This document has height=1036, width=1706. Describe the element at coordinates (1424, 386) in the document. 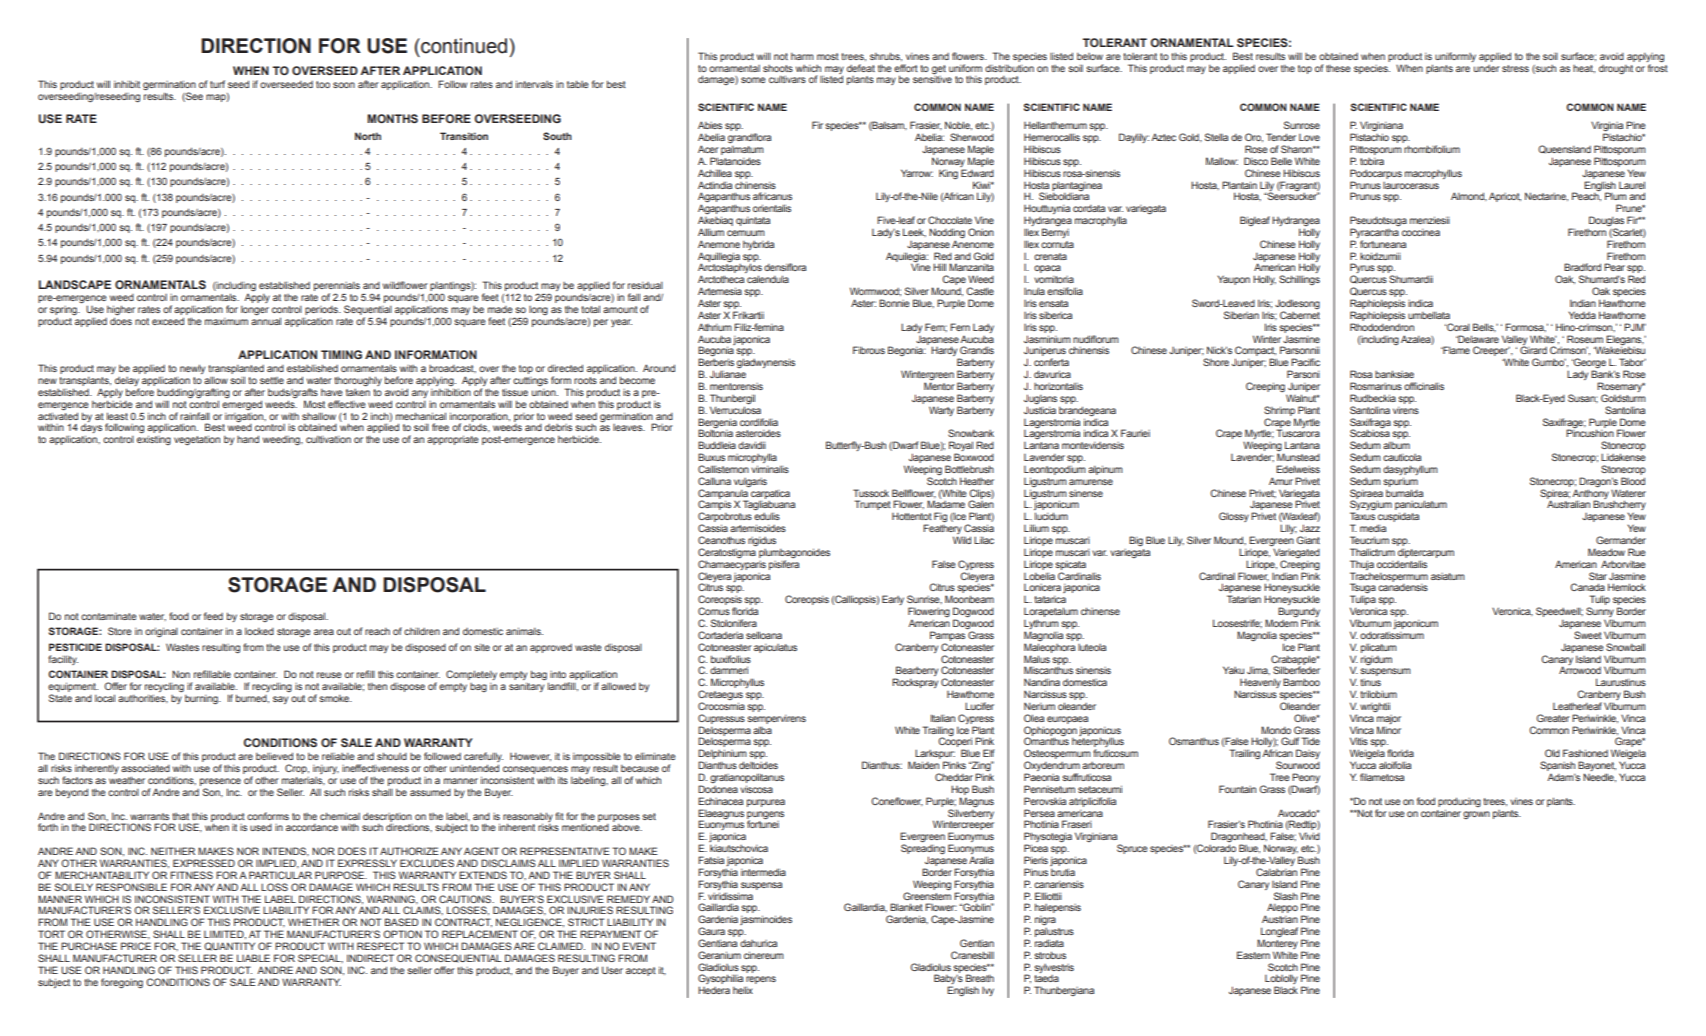

I see `officinalis` at that location.
